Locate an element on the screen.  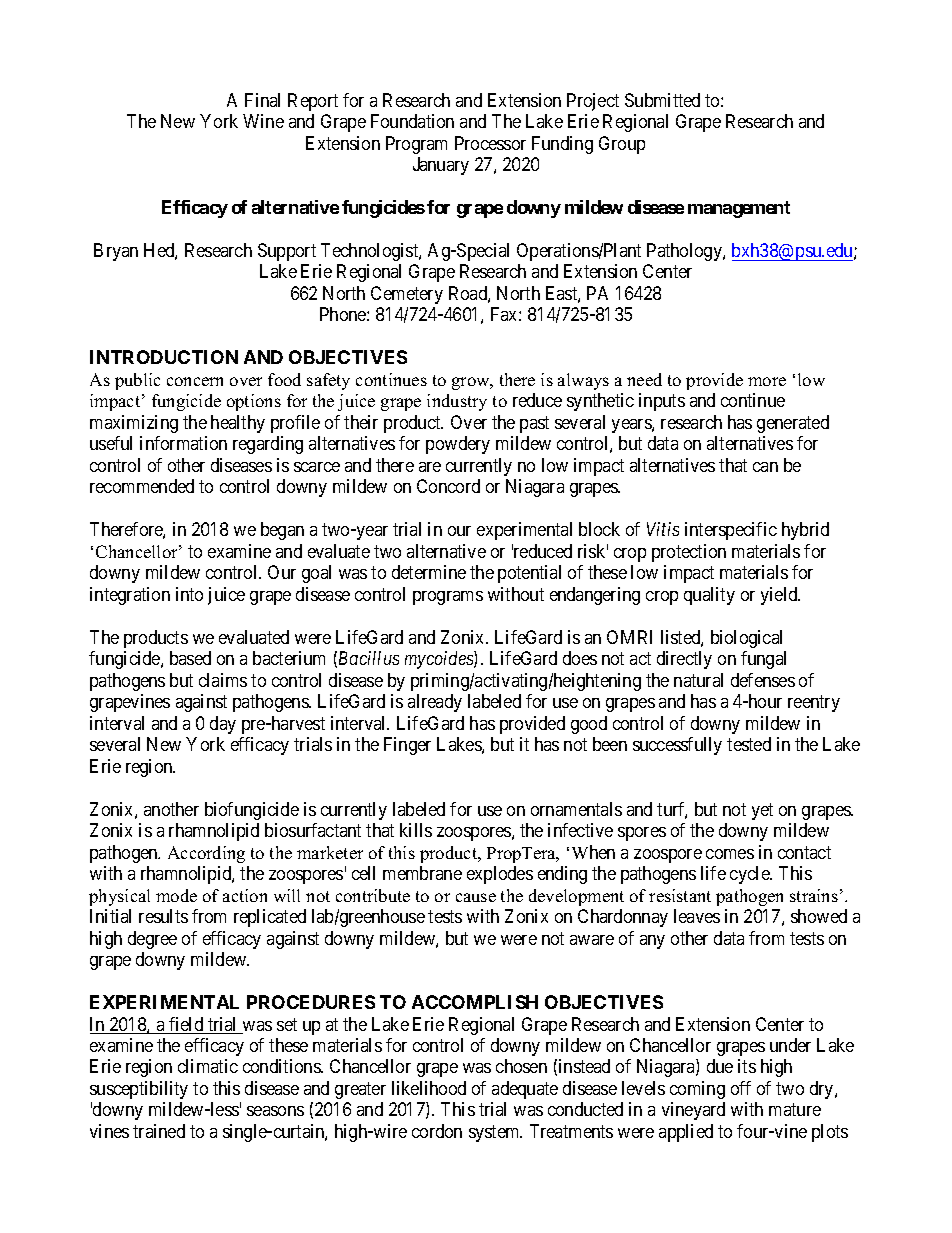
likelihood is located at coordinates (429, 1088).
